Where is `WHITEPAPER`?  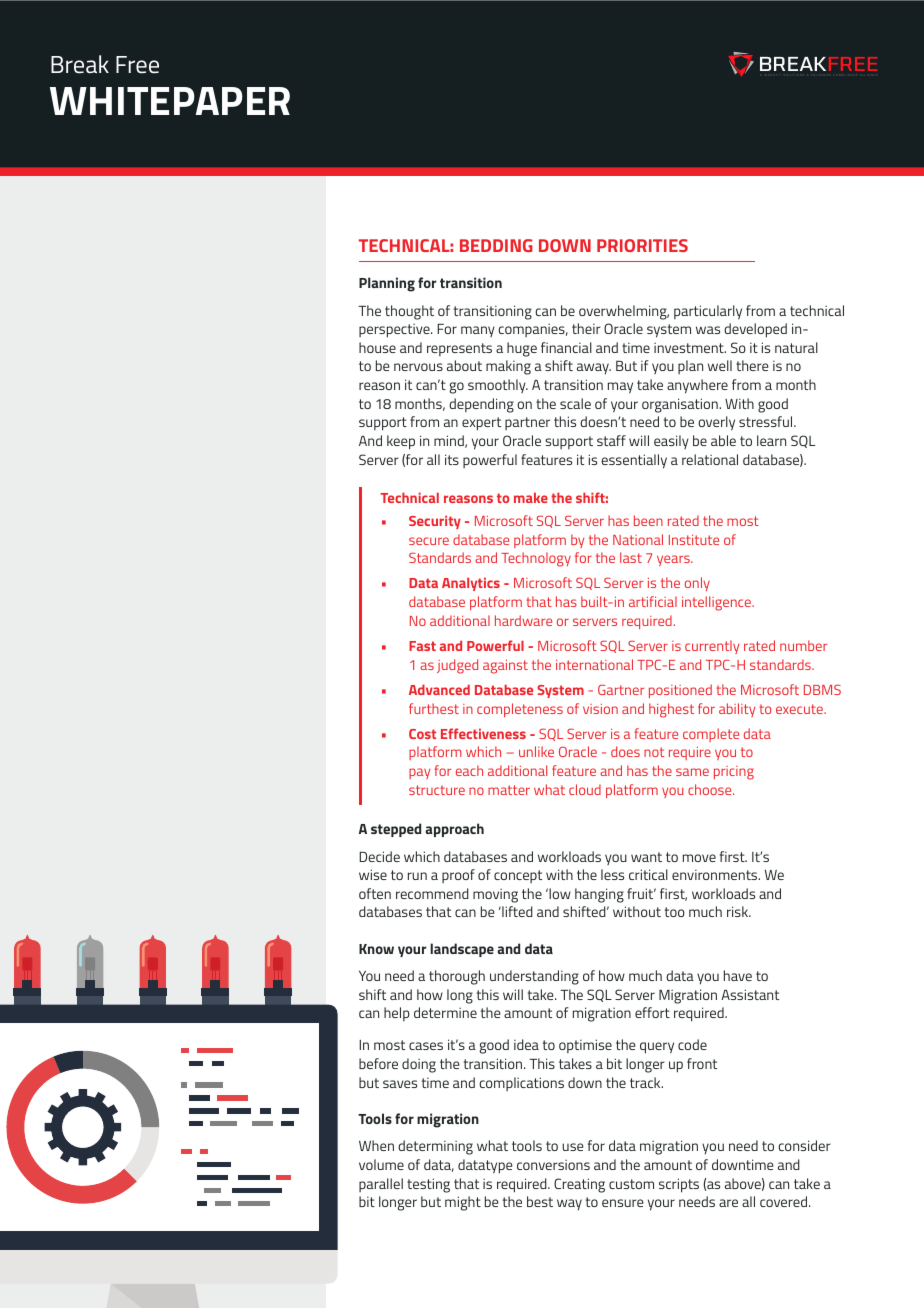 WHITEPAPER is located at coordinates (170, 101).
